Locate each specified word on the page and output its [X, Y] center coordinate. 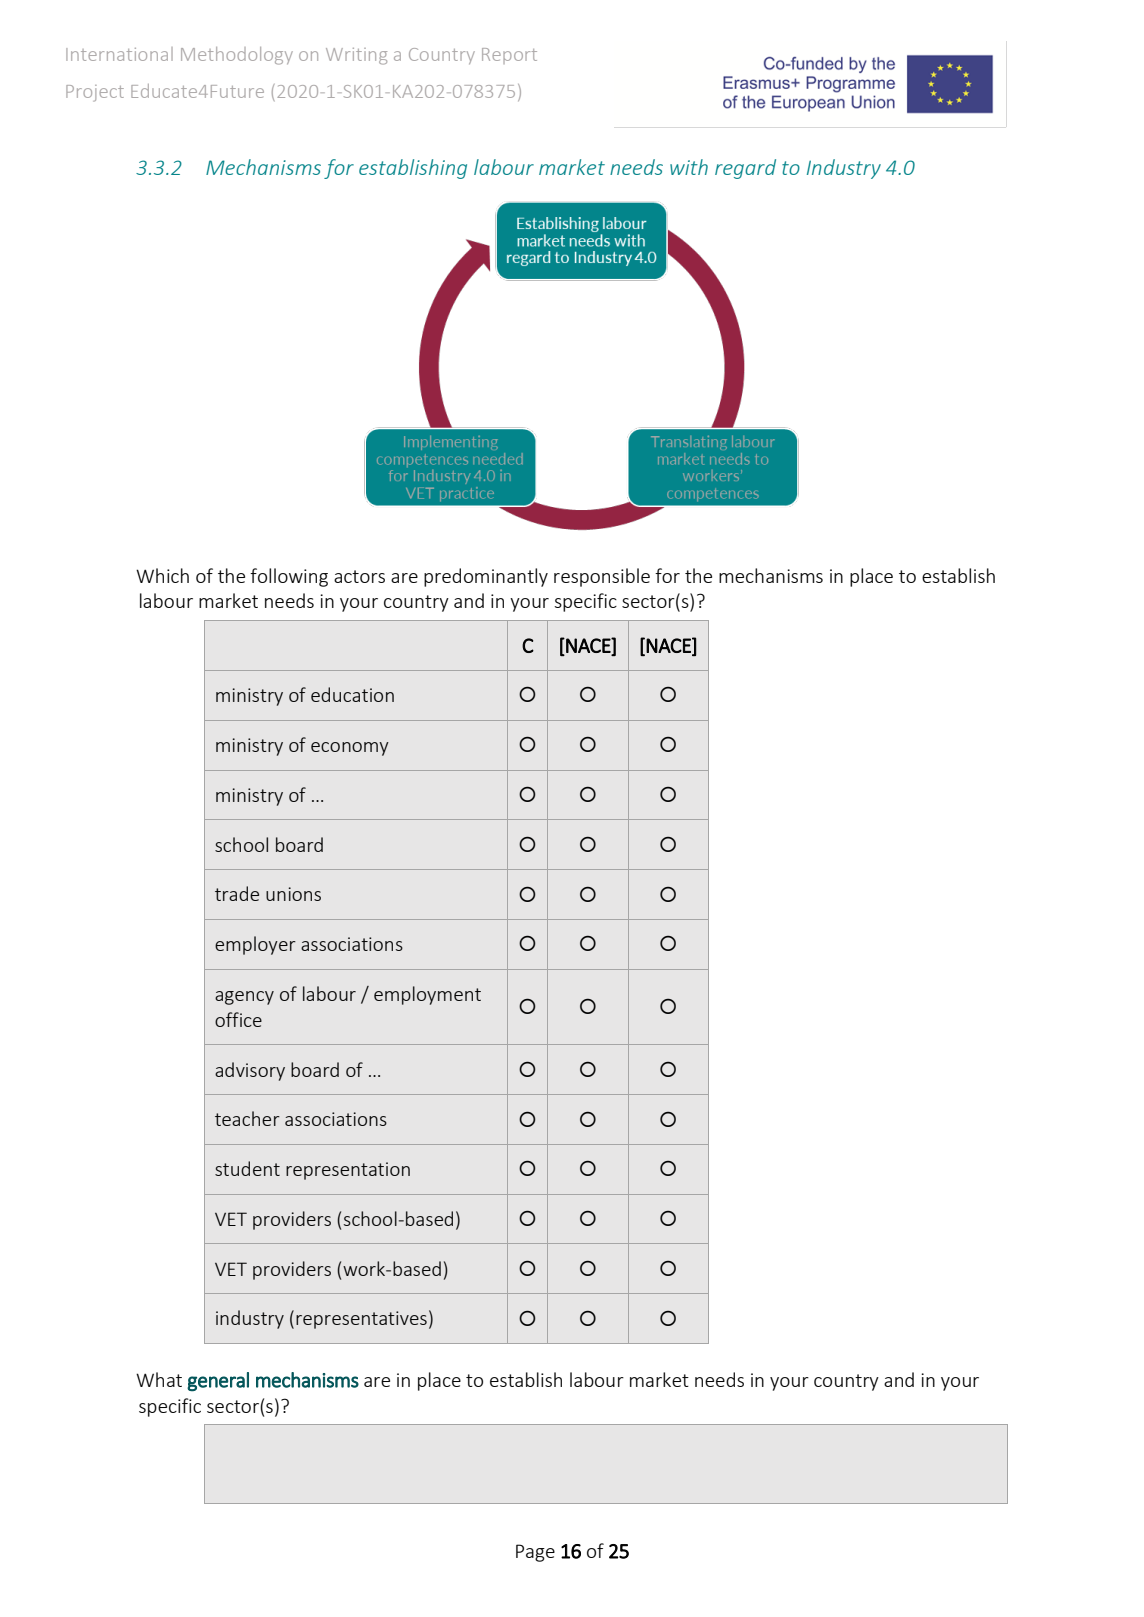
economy [350, 749]
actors [359, 576]
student [247, 1168]
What [159, 1379]
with [689, 167]
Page [535, 1553]
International [119, 54]
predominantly [486, 577]
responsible [602, 577]
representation [348, 1171]
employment [427, 995]
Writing [356, 56]
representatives [361, 1320]
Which [162, 575]
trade [237, 893]
